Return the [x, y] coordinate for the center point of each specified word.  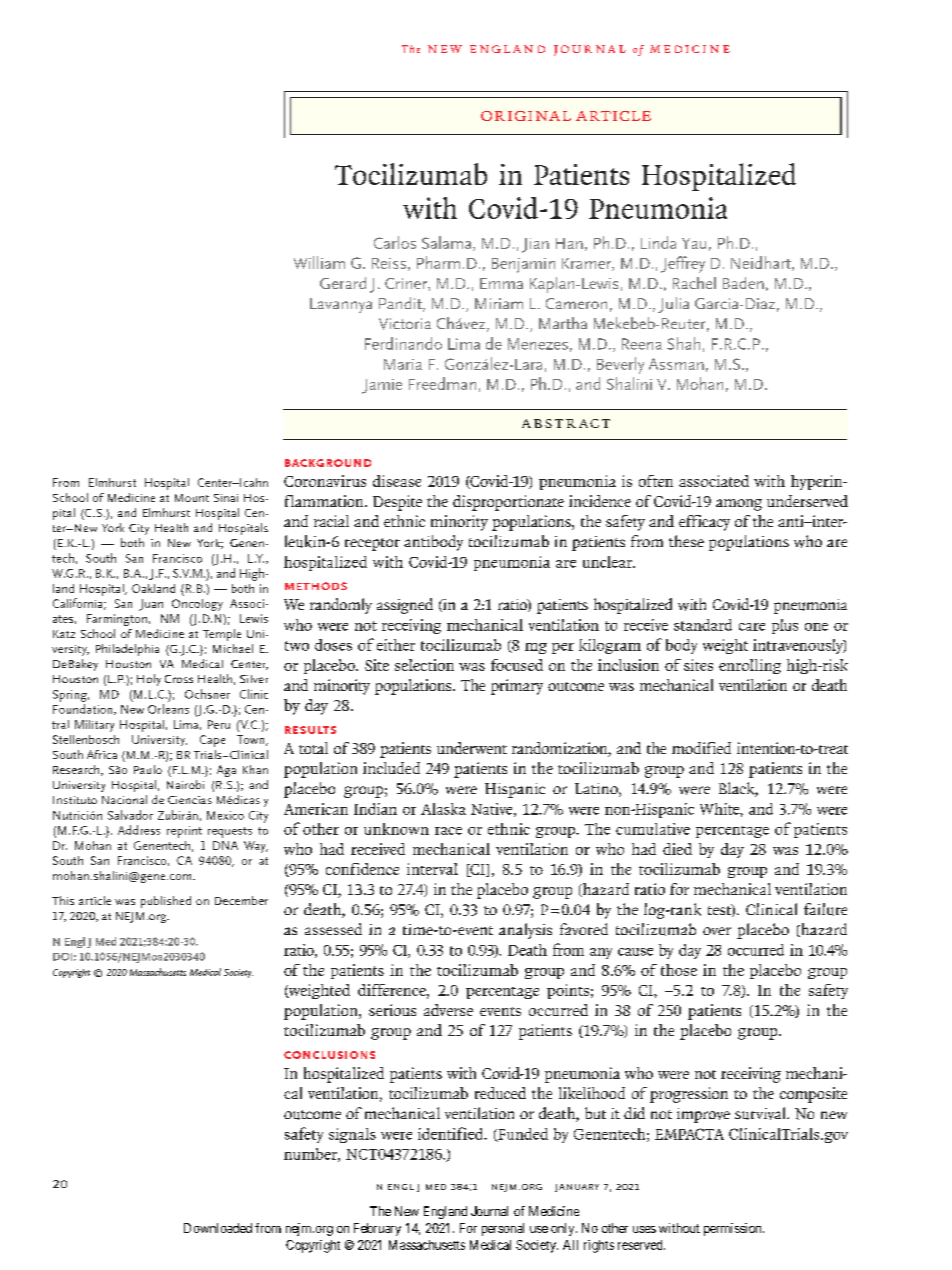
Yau [694, 243]
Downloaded [218, 1228]
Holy [149, 680]
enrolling [750, 666]
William [319, 262]
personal [503, 1229]
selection [424, 665]
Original [526, 116]
